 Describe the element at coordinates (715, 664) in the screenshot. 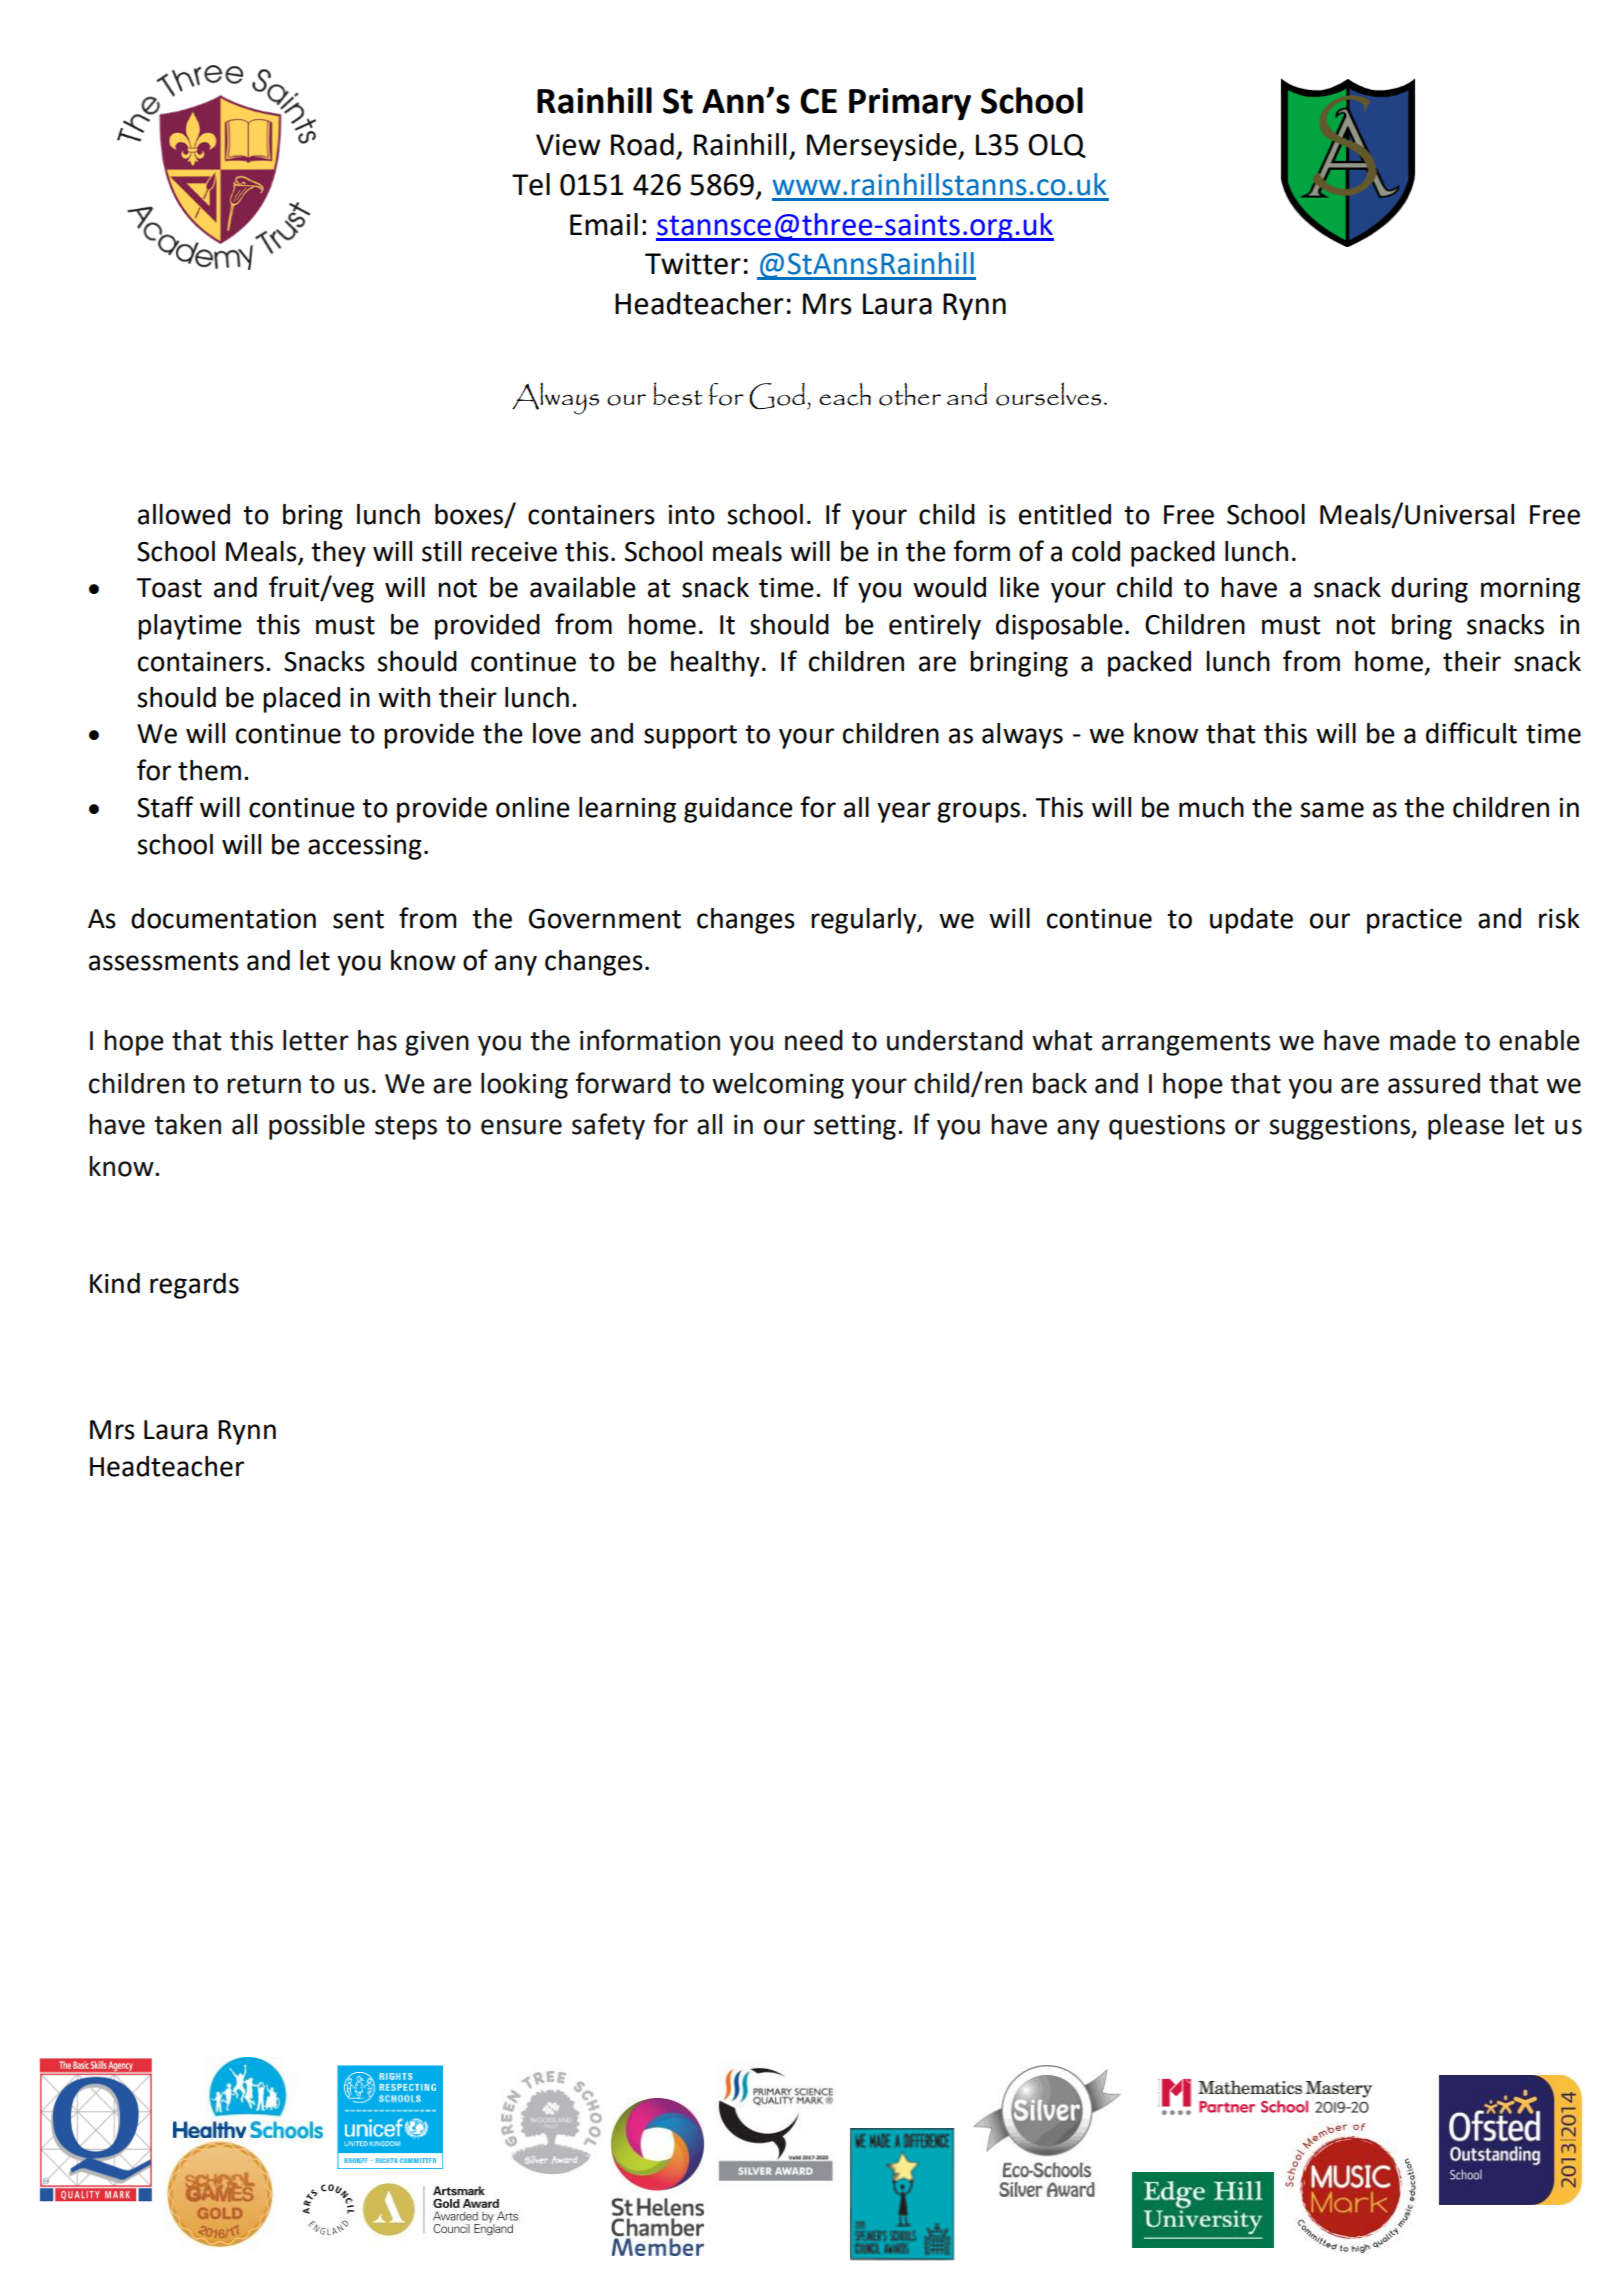

I see `healthy` at that location.
